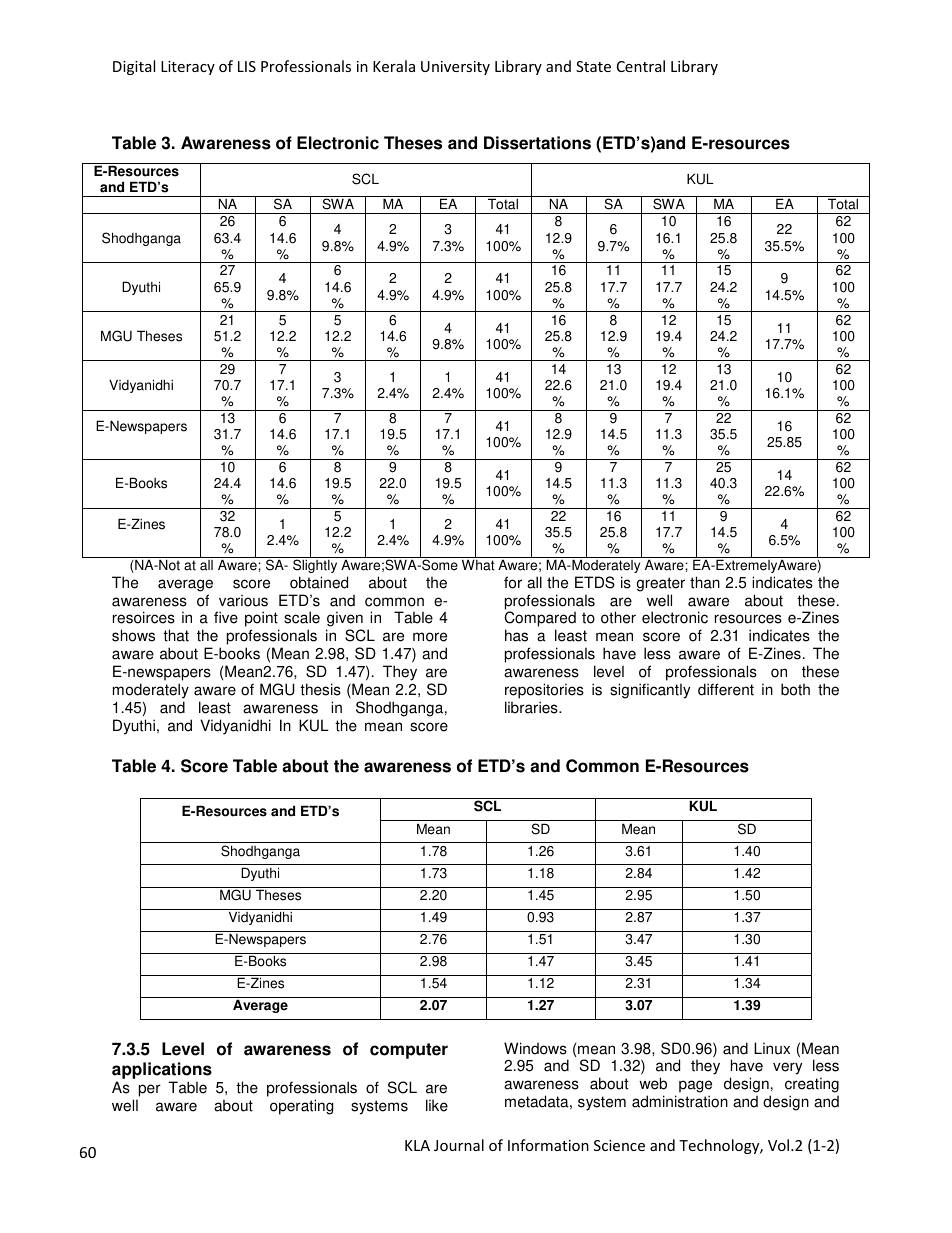 The width and height of the page is (952, 1233). Describe the element at coordinates (641, 66) in the page. I see `Central` at that location.
